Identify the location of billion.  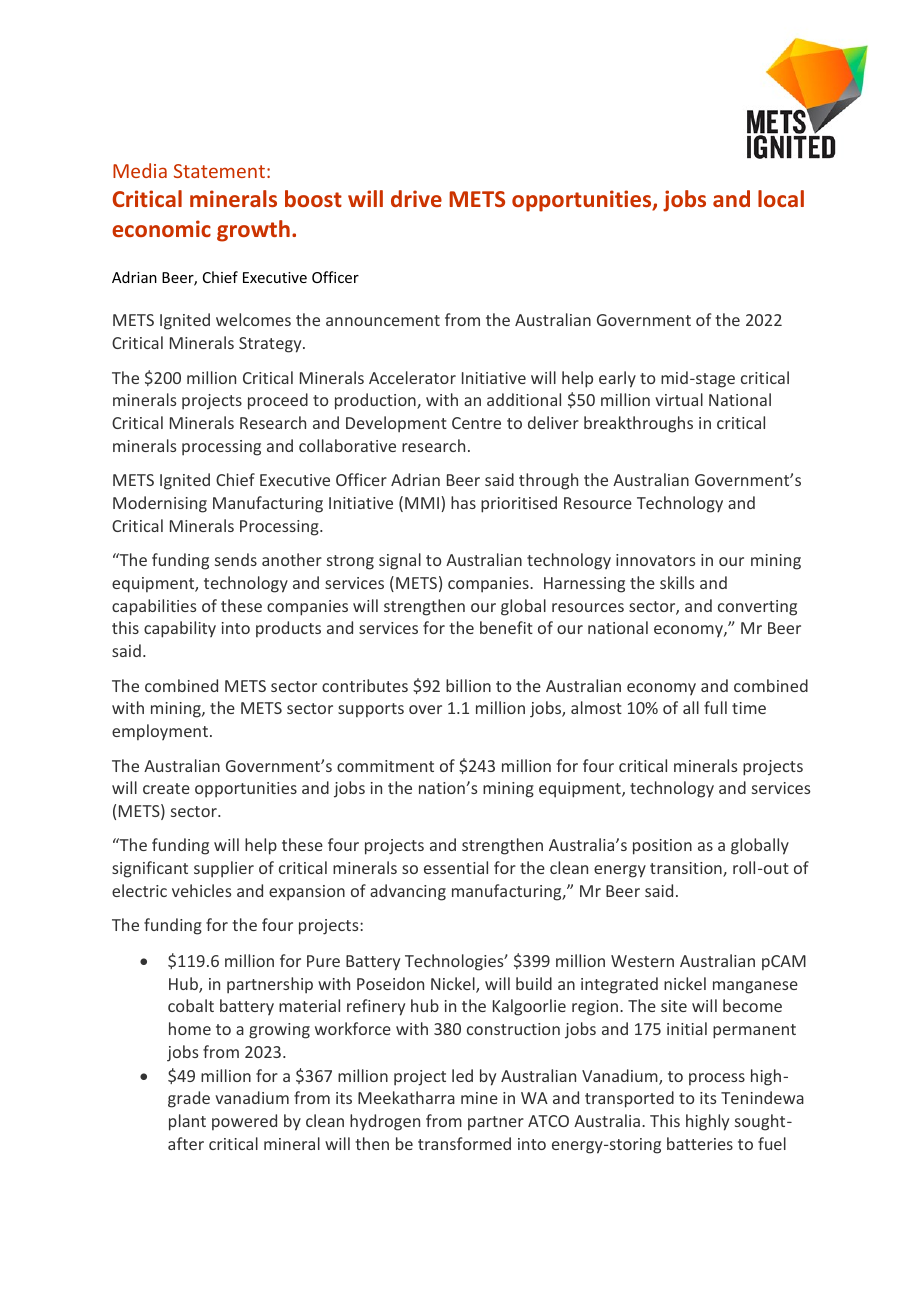
(468, 685).
